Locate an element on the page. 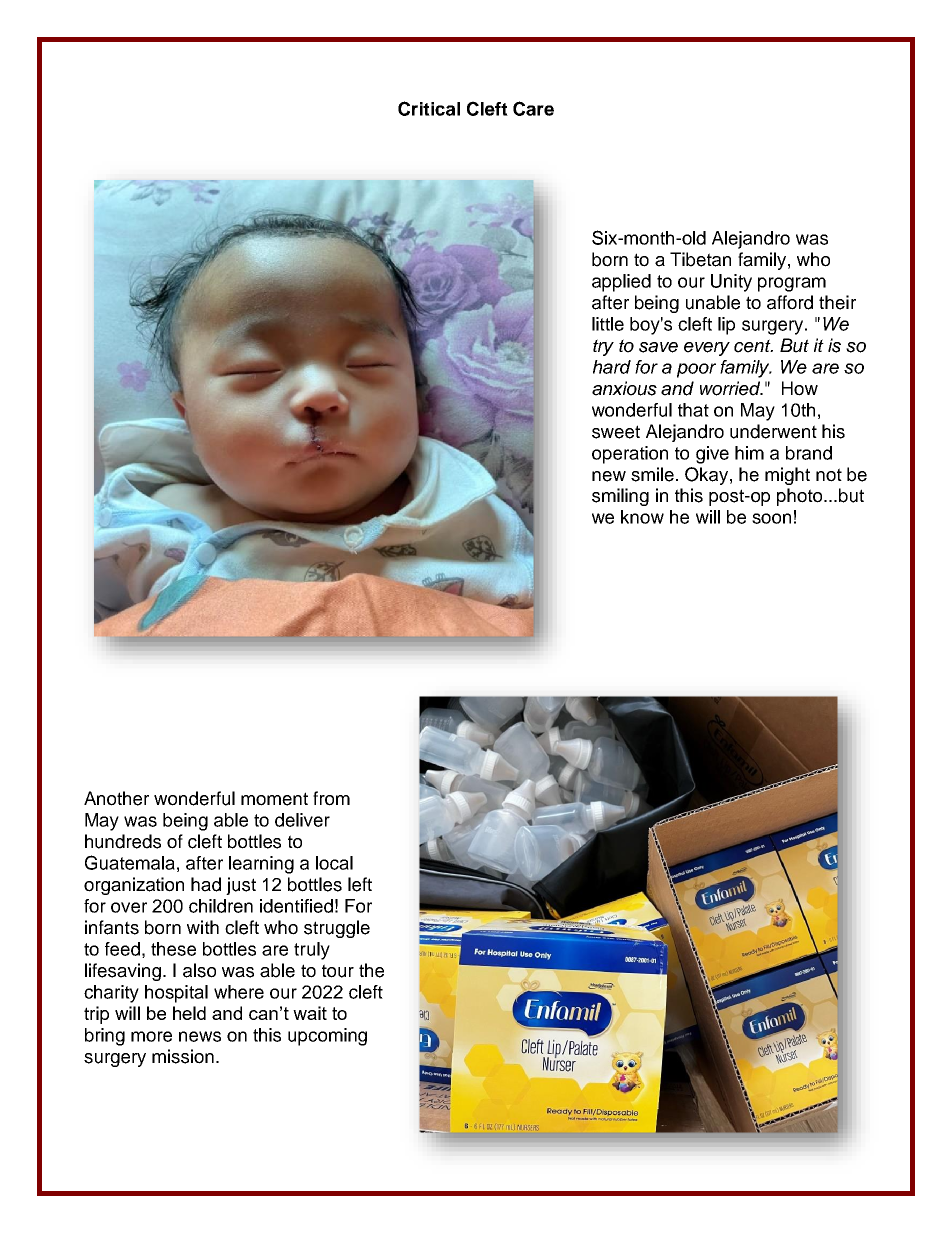  held is located at coordinates (189, 1013).
